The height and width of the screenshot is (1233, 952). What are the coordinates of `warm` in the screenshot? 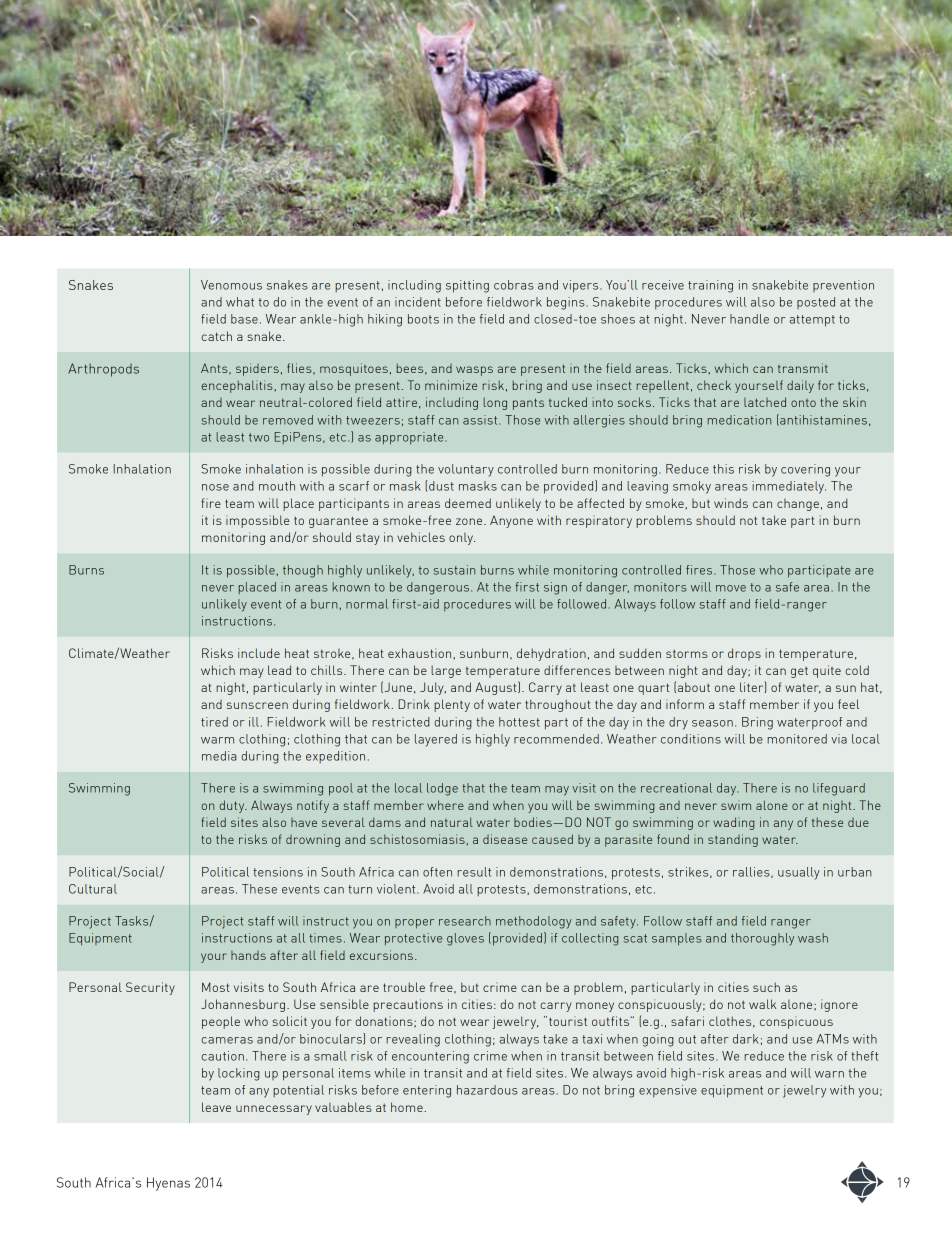 It's located at (217, 740).
